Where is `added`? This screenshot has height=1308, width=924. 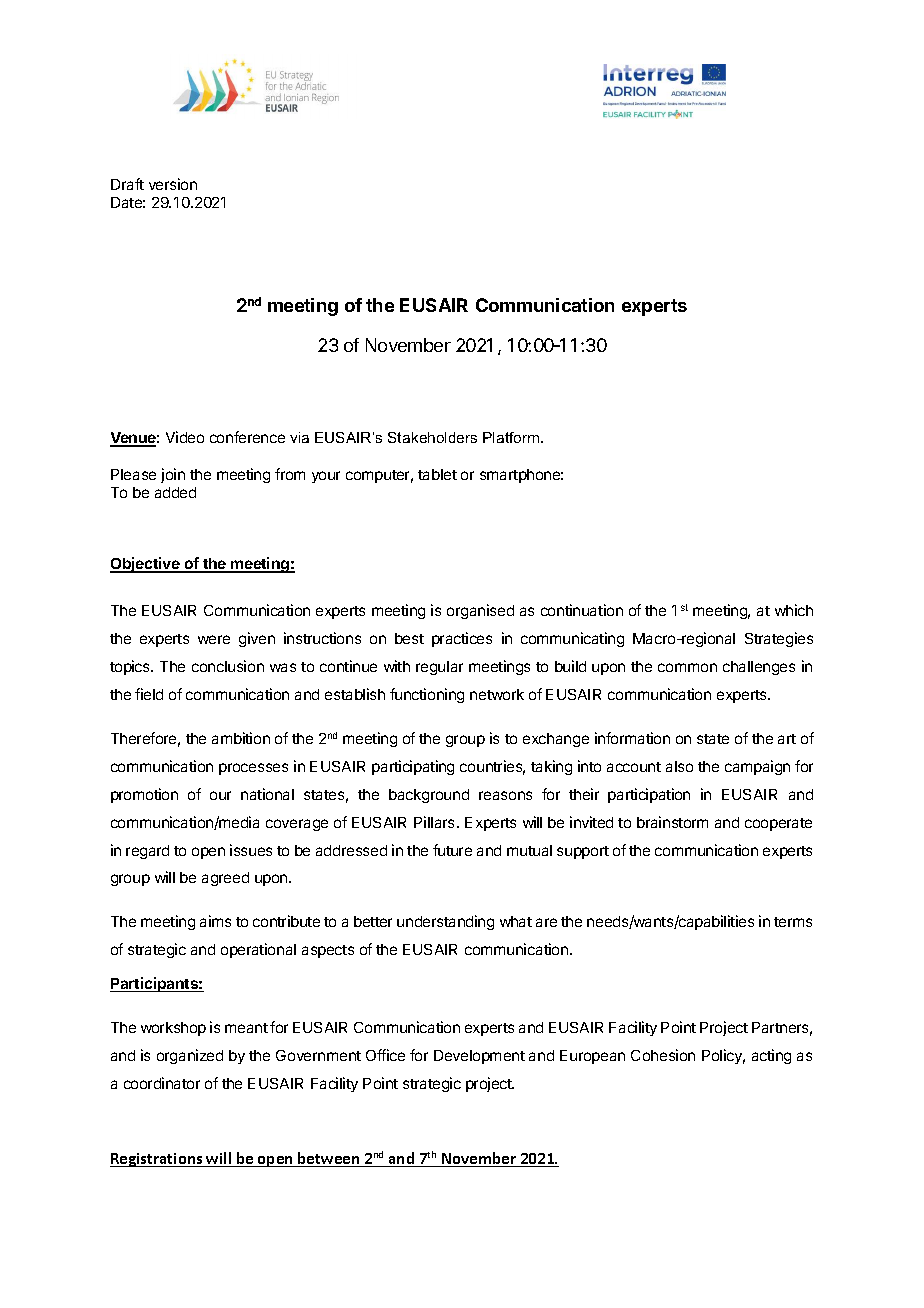 added is located at coordinates (175, 492).
